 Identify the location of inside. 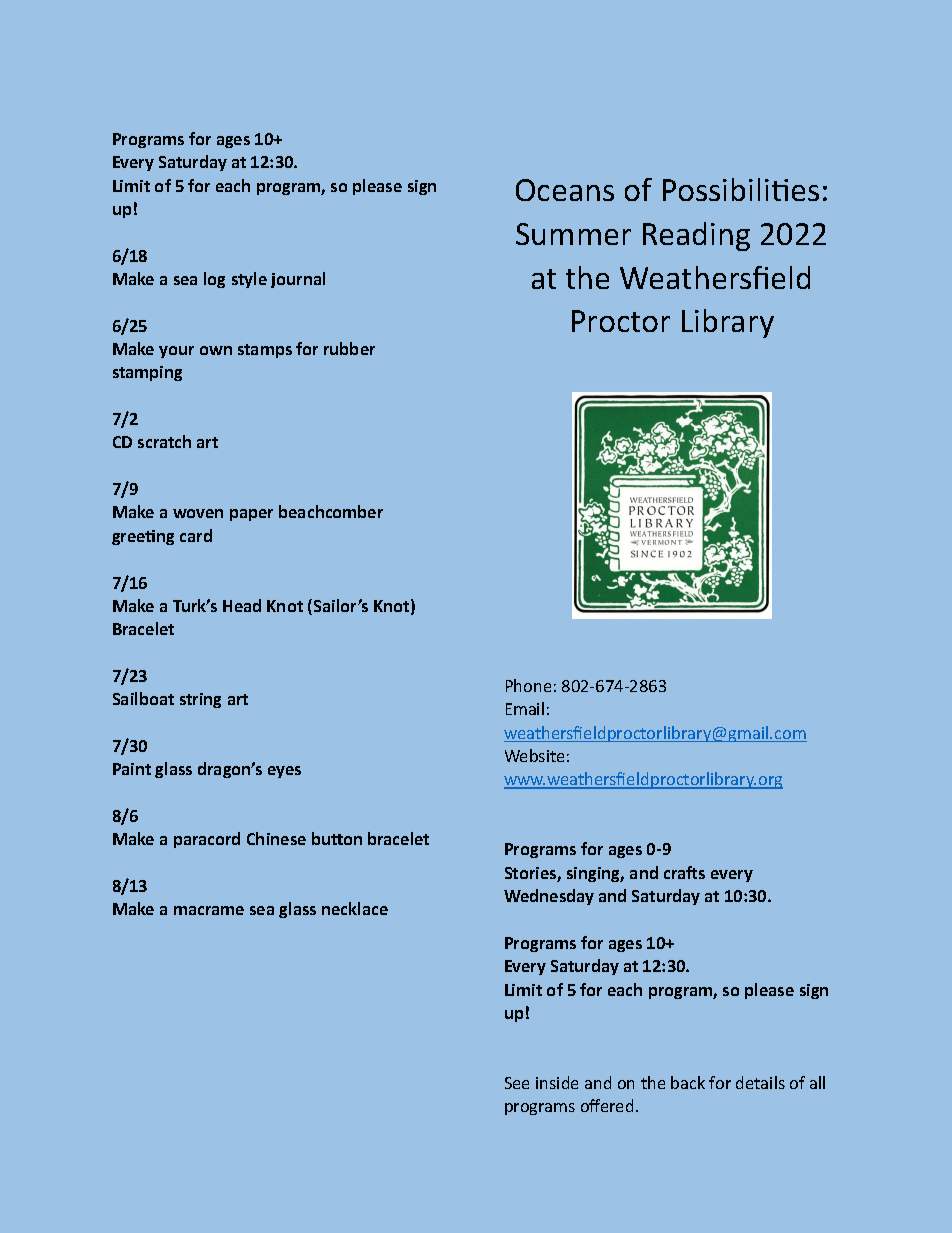
(557, 1082).
